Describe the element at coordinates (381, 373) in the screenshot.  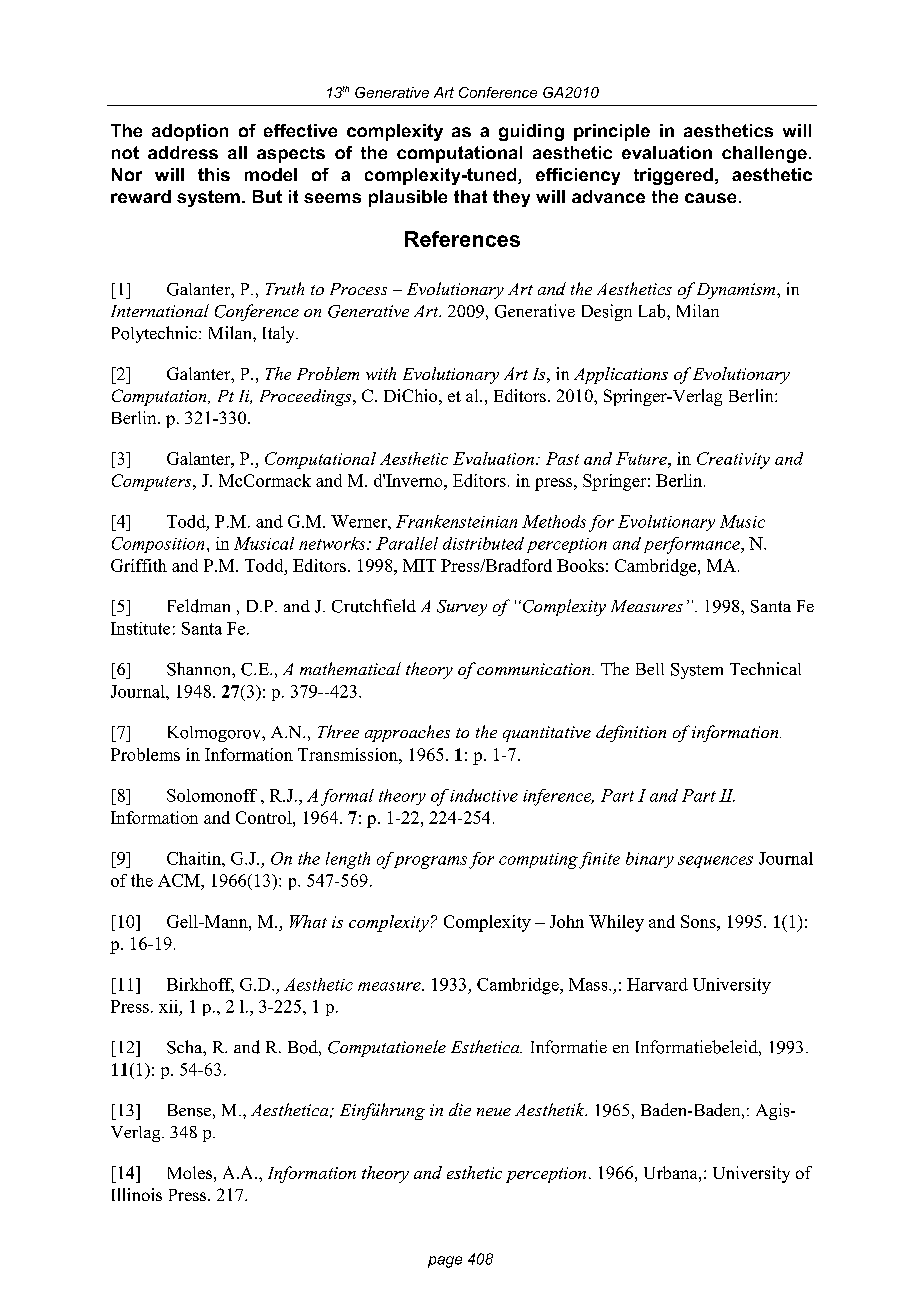
I see `with` at that location.
